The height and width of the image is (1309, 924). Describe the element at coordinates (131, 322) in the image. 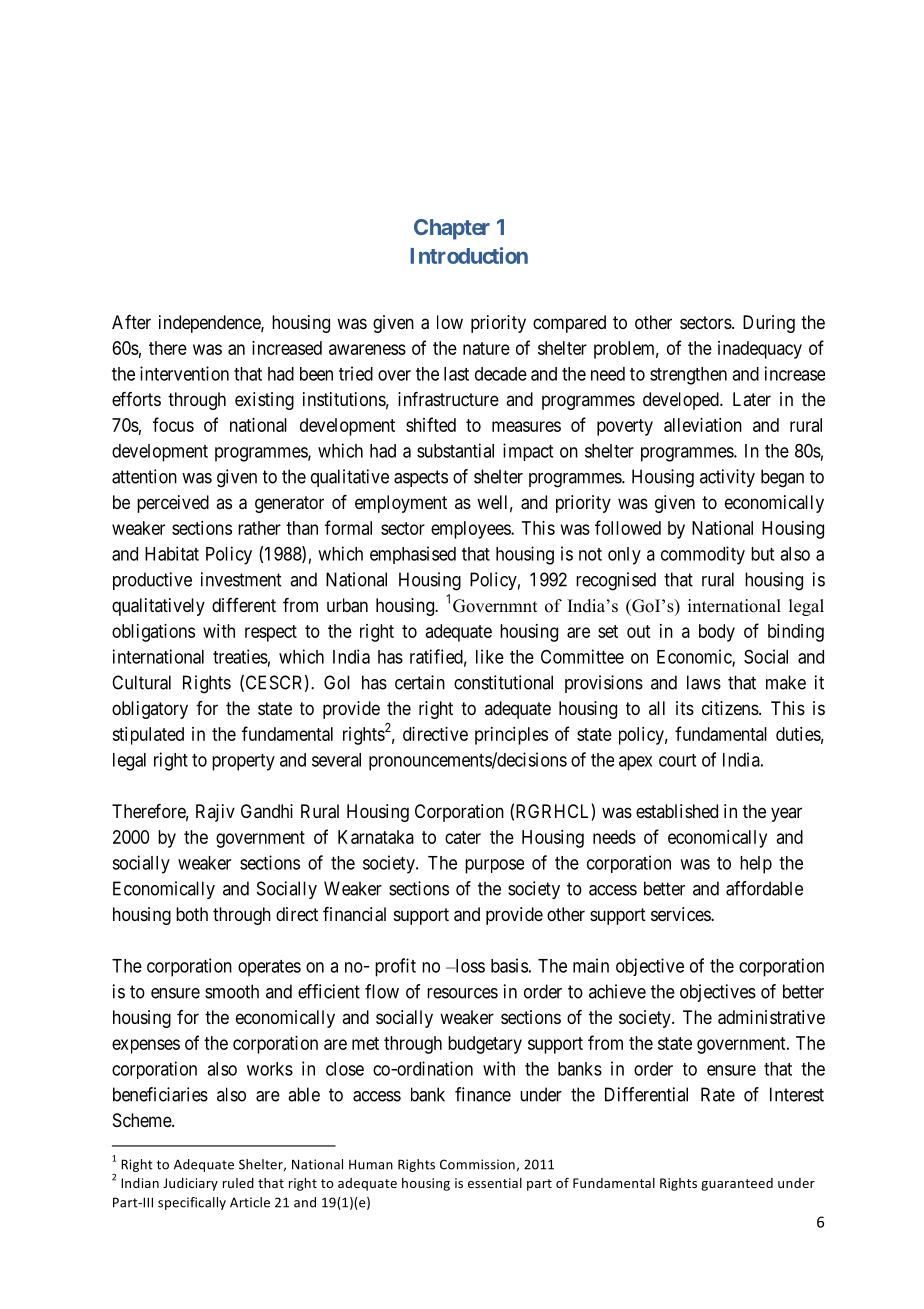

I see `After` at that location.
